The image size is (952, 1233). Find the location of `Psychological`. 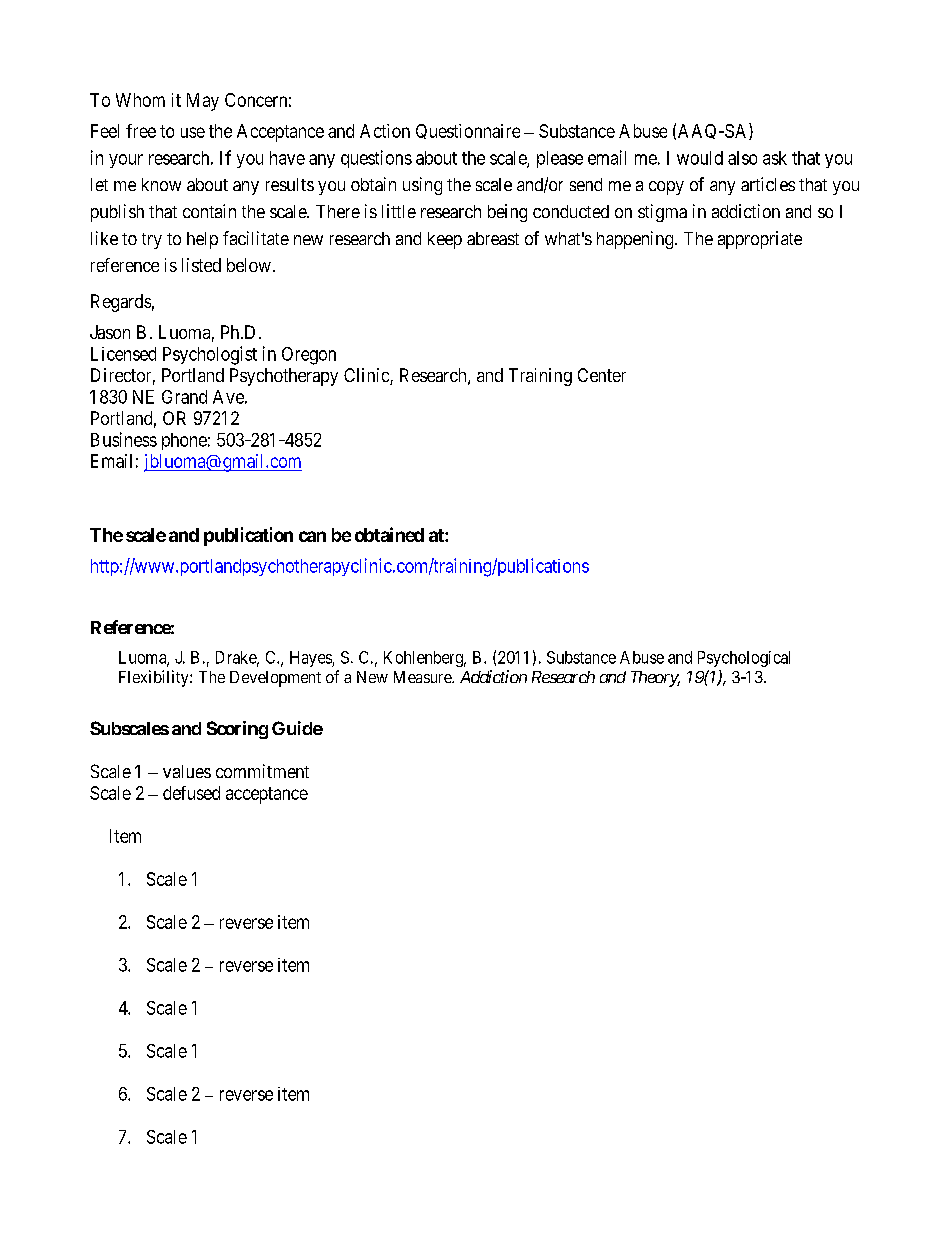

Psychological is located at coordinates (744, 659).
